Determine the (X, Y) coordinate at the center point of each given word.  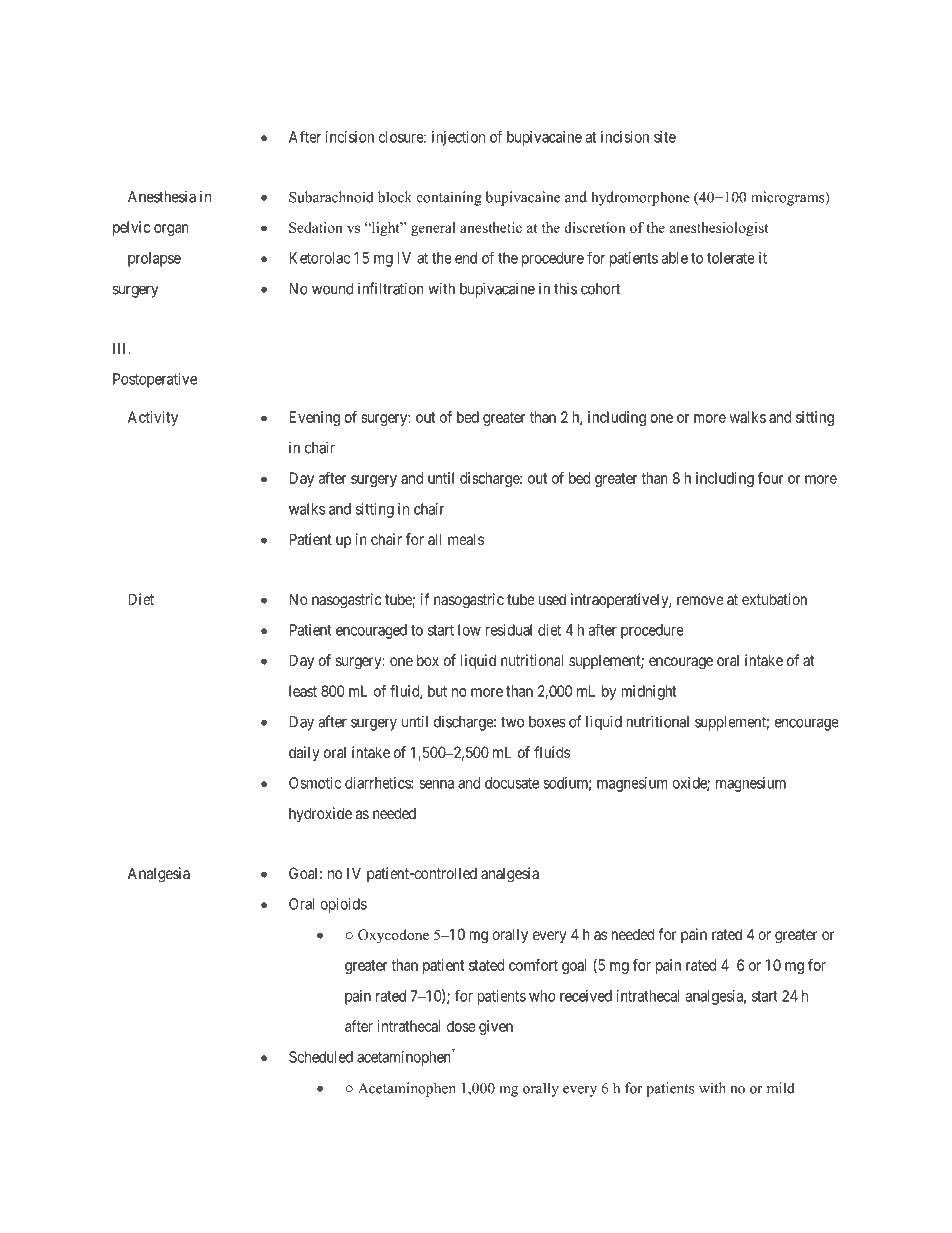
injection (458, 138)
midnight (649, 692)
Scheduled (321, 1057)
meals (466, 539)
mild (781, 1088)
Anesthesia (162, 196)
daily (304, 753)
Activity (153, 418)
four (771, 478)
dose (461, 1026)
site (665, 137)
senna (436, 784)
